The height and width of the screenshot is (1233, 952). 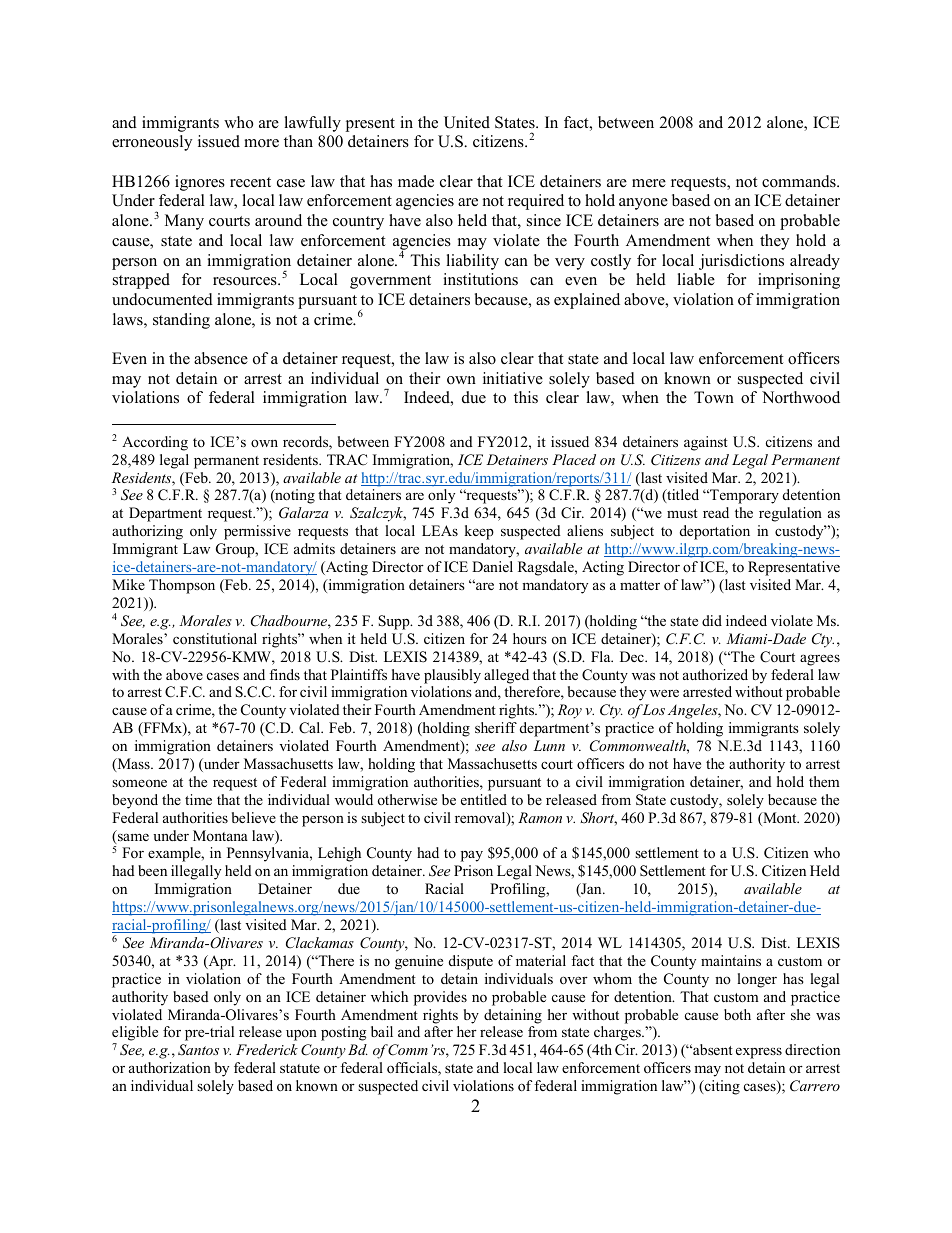 I want to click on Thompson, so click(x=182, y=586).
